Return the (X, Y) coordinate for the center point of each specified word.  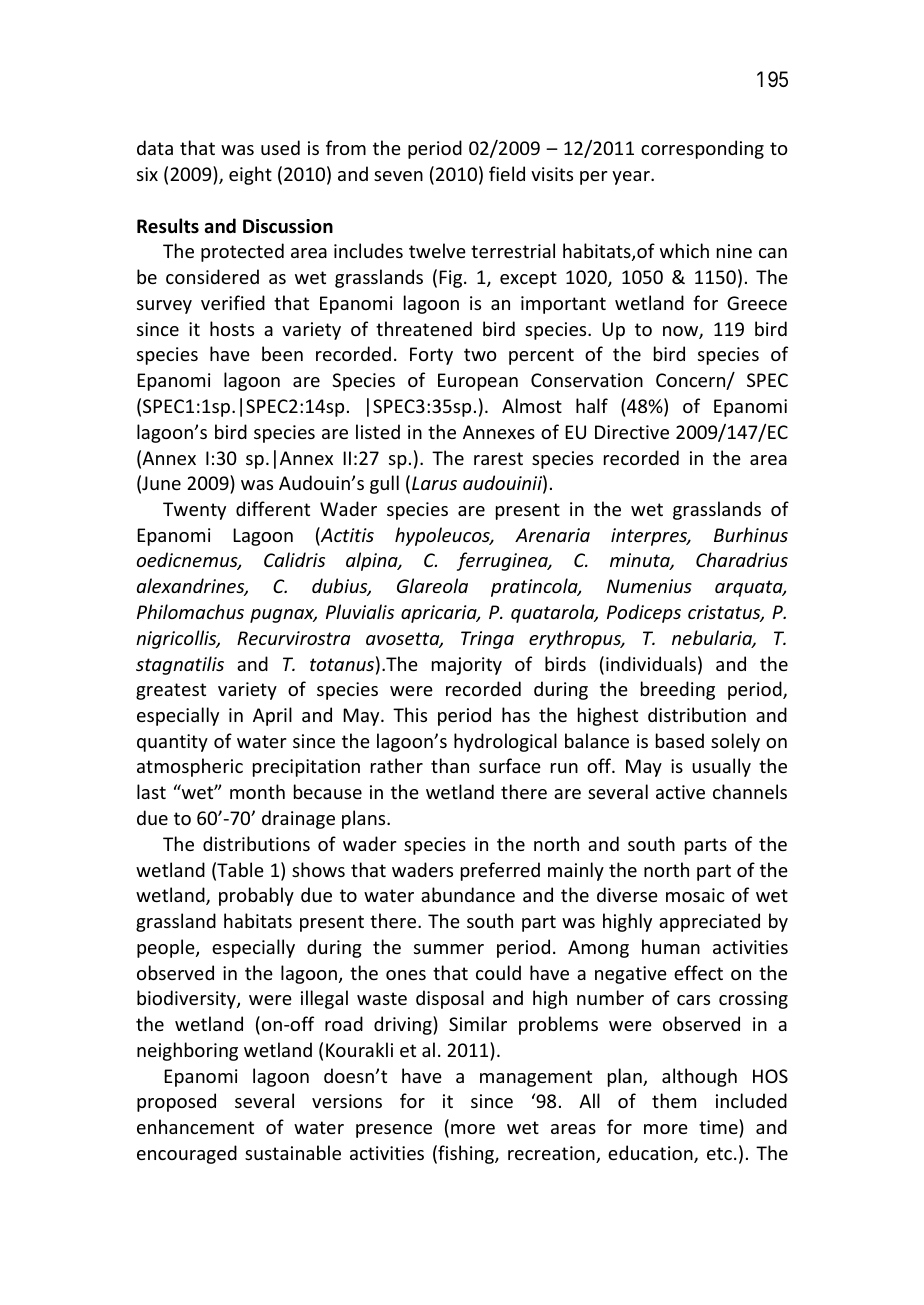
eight (250, 175)
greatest (171, 691)
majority (467, 666)
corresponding (702, 149)
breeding (678, 690)
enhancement (195, 1126)
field (507, 173)
